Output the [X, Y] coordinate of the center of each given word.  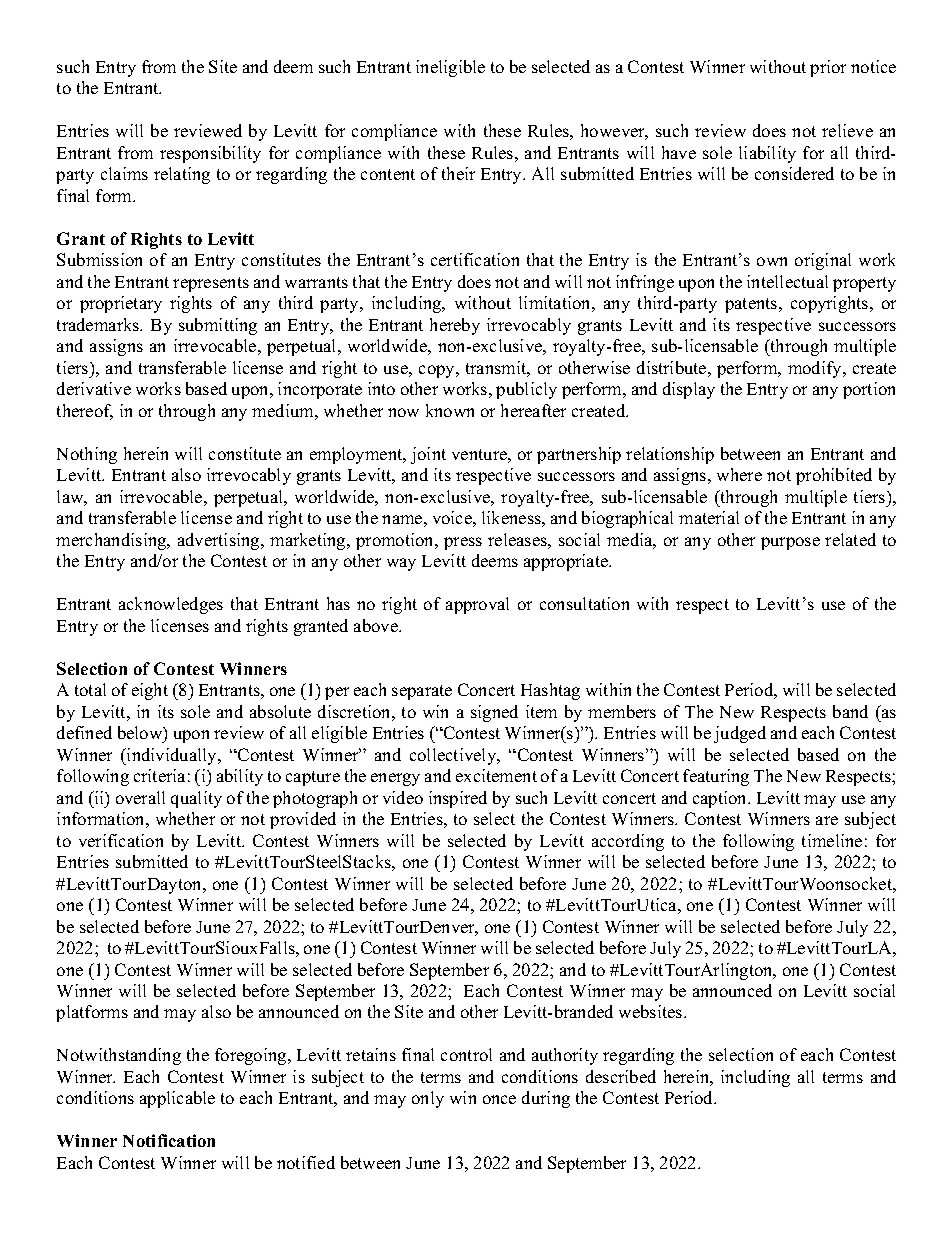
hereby [455, 326]
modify [816, 369]
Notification [169, 1140]
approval [477, 605]
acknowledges [171, 605]
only [428, 1099]
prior [828, 68]
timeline [832, 840]
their [458, 173]
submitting [218, 326]
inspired [458, 799]
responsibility [210, 154]
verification [121, 840]
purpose [790, 543]
